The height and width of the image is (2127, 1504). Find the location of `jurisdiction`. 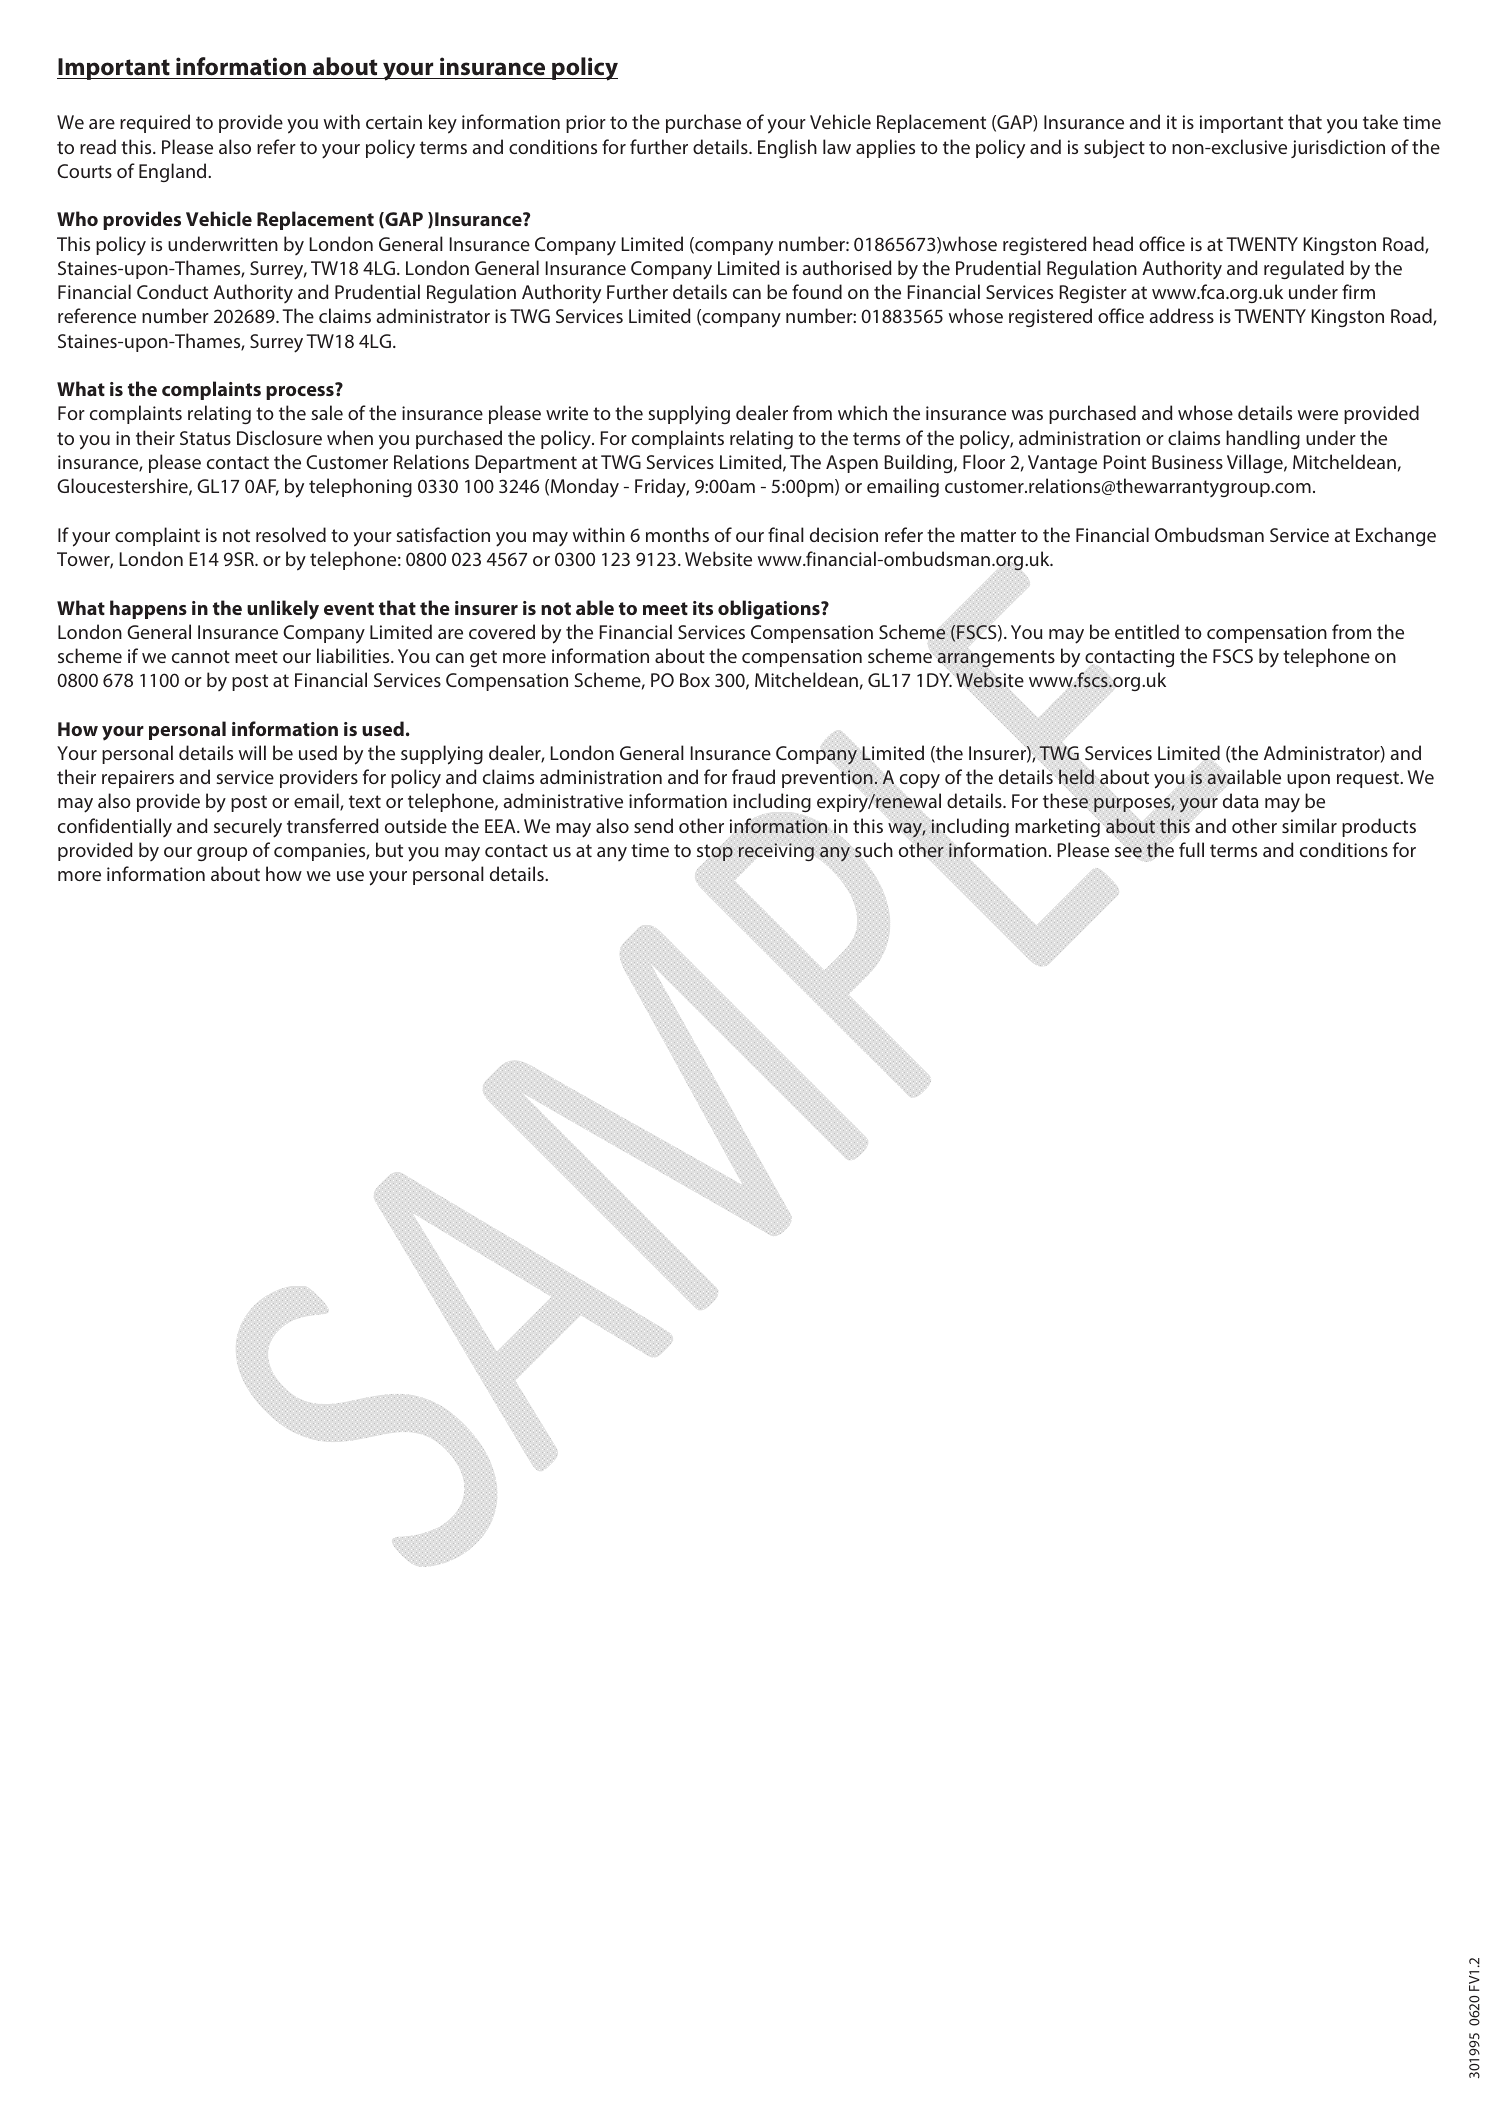

jurisdiction is located at coordinates (1338, 148).
